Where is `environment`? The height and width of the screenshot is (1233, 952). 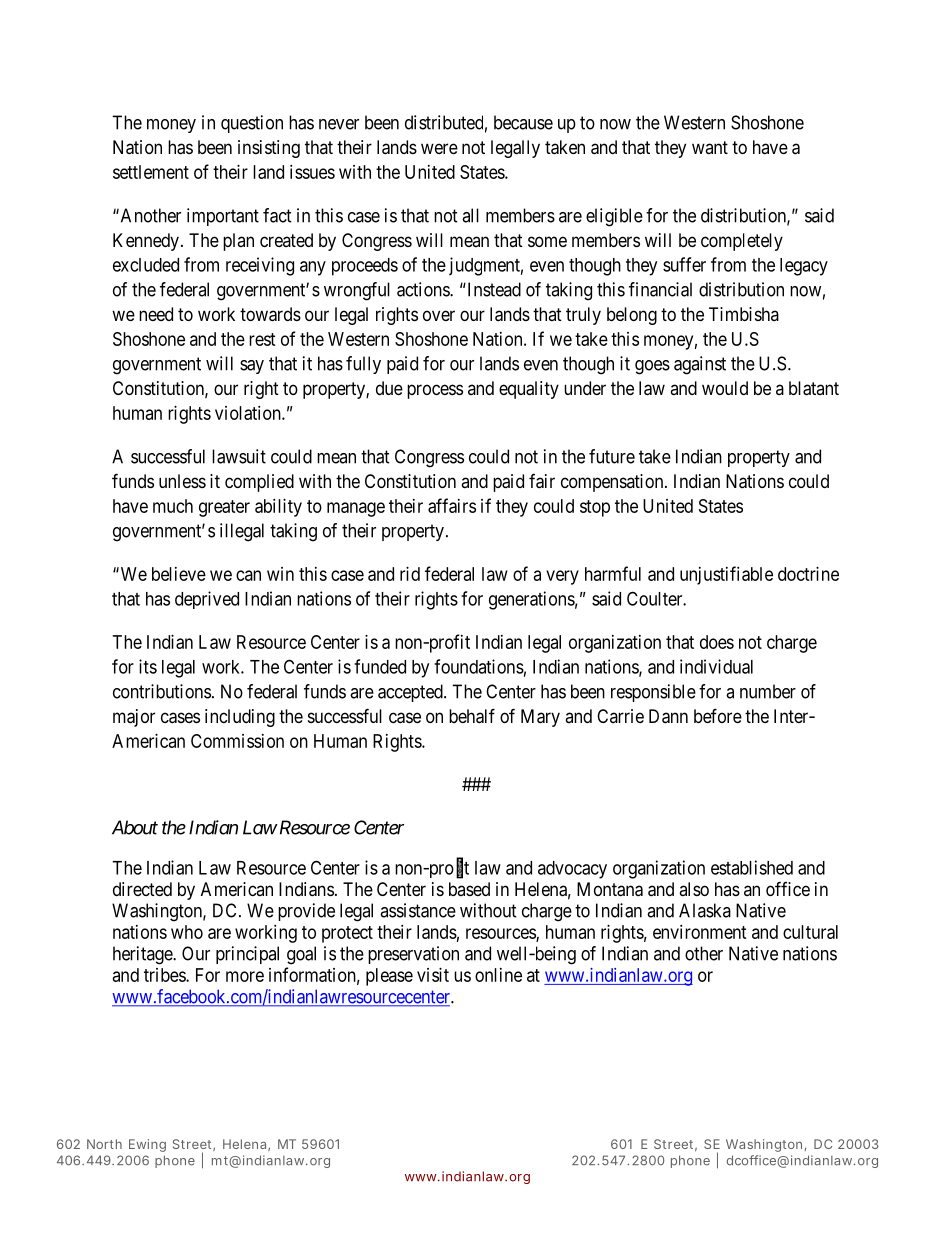
environment is located at coordinates (700, 932).
